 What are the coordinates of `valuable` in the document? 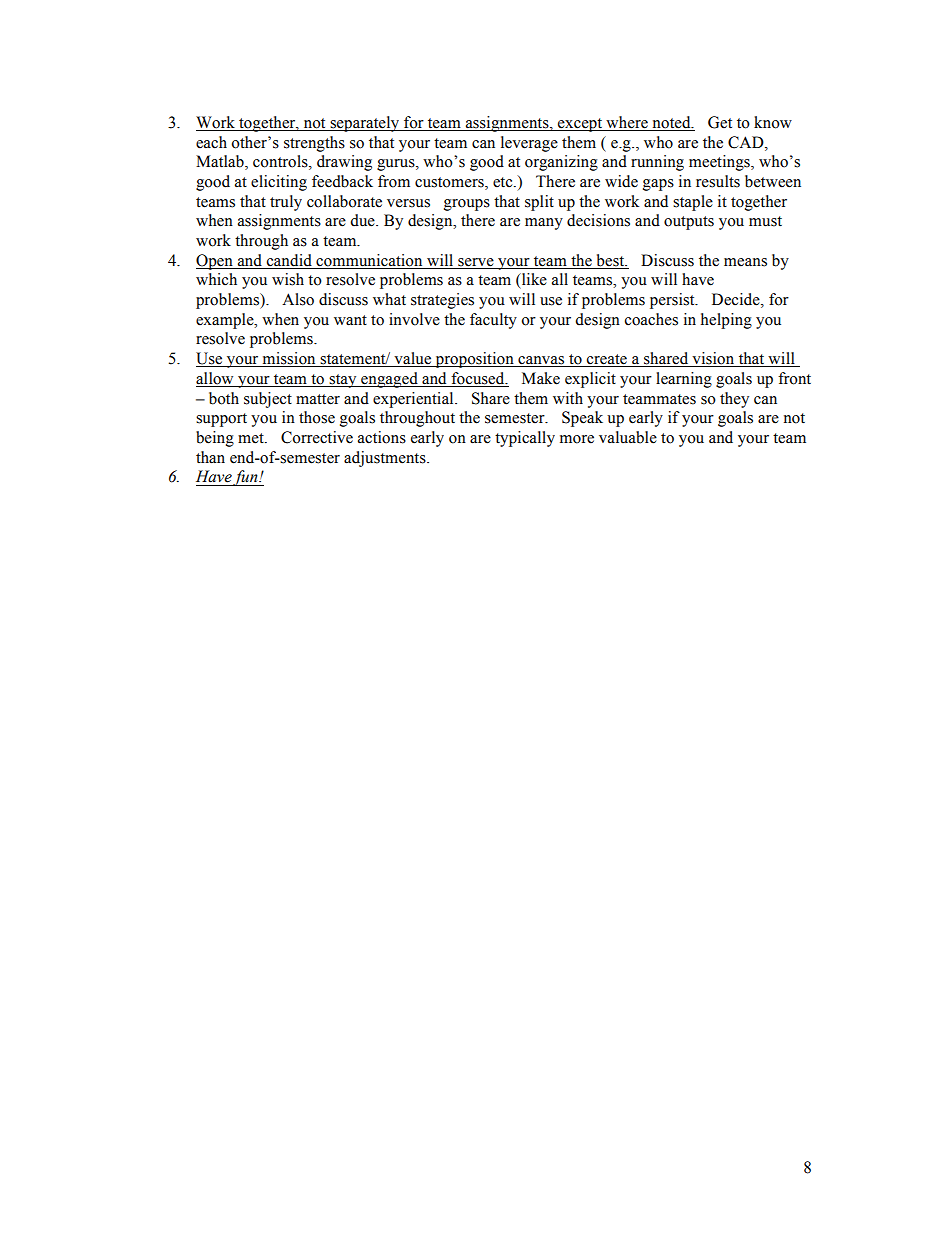 It's located at (628, 437).
